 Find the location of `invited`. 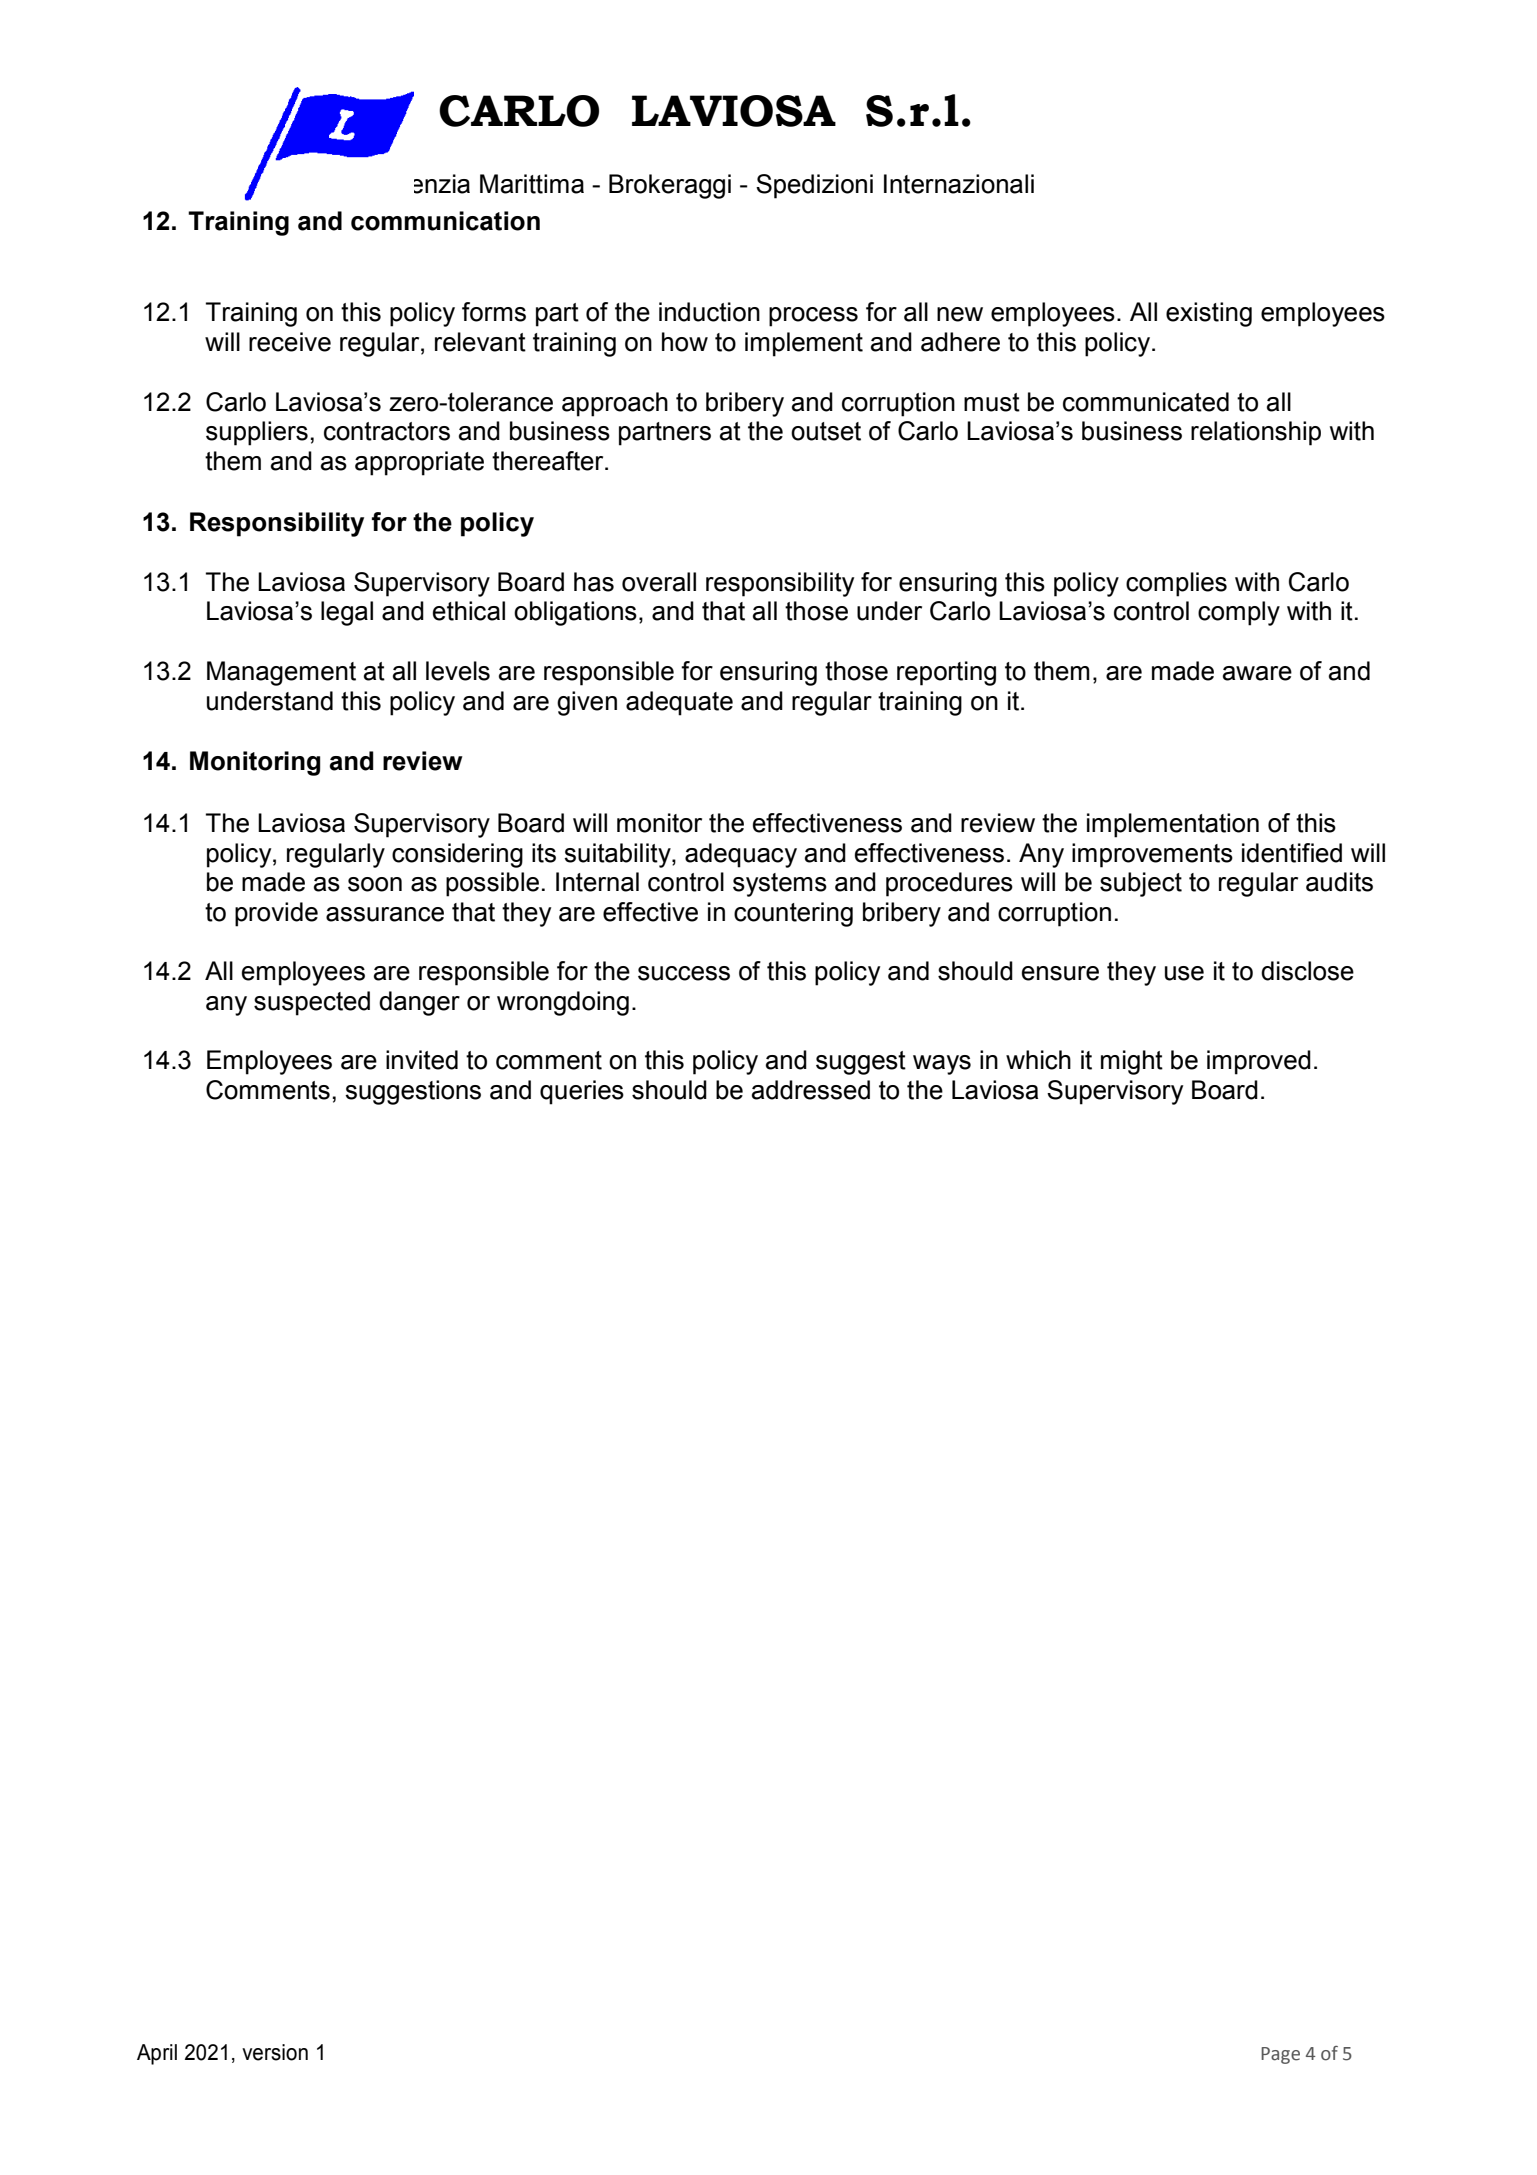

invited is located at coordinates (422, 1060).
